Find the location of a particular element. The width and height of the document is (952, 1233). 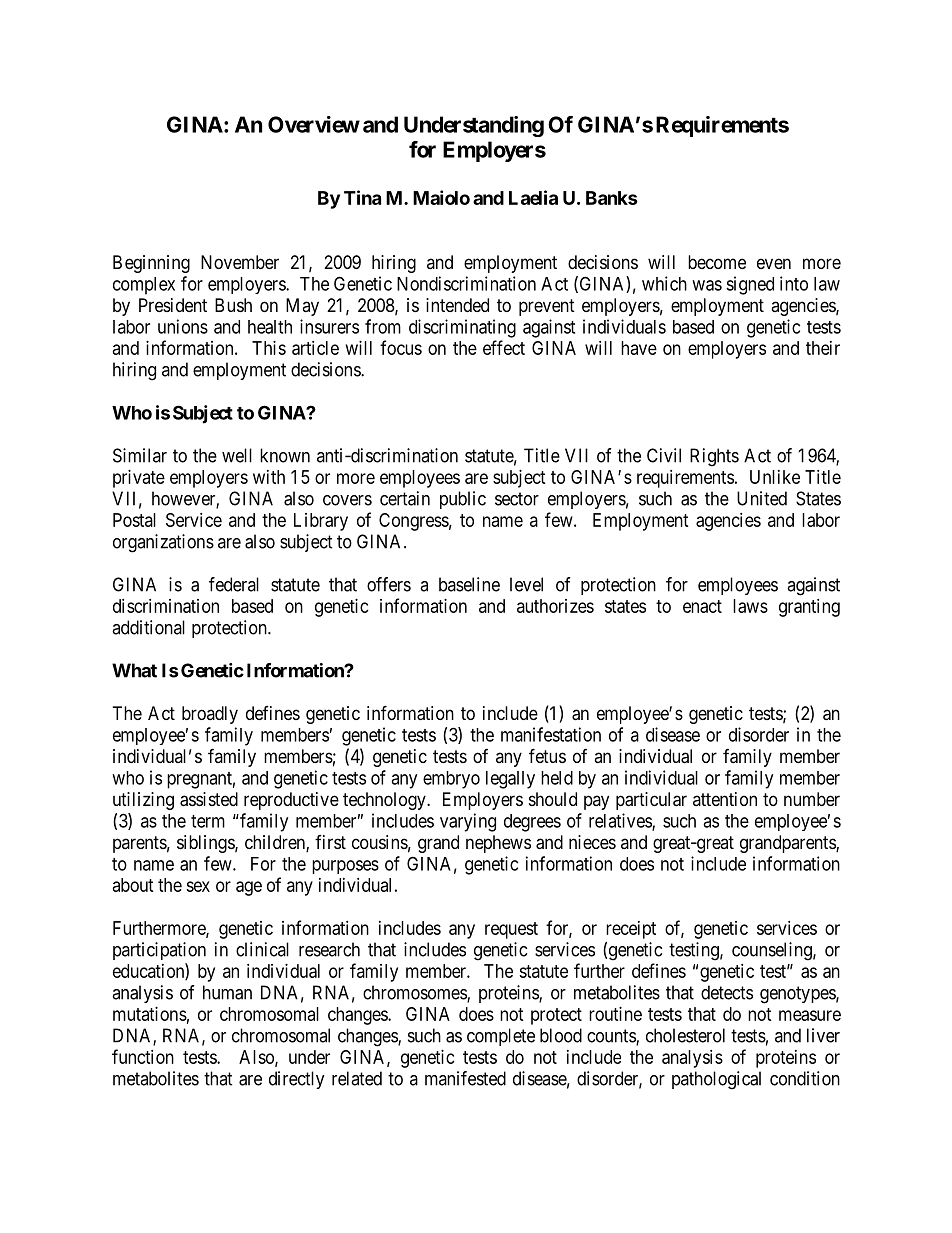

baseline is located at coordinates (469, 584).
